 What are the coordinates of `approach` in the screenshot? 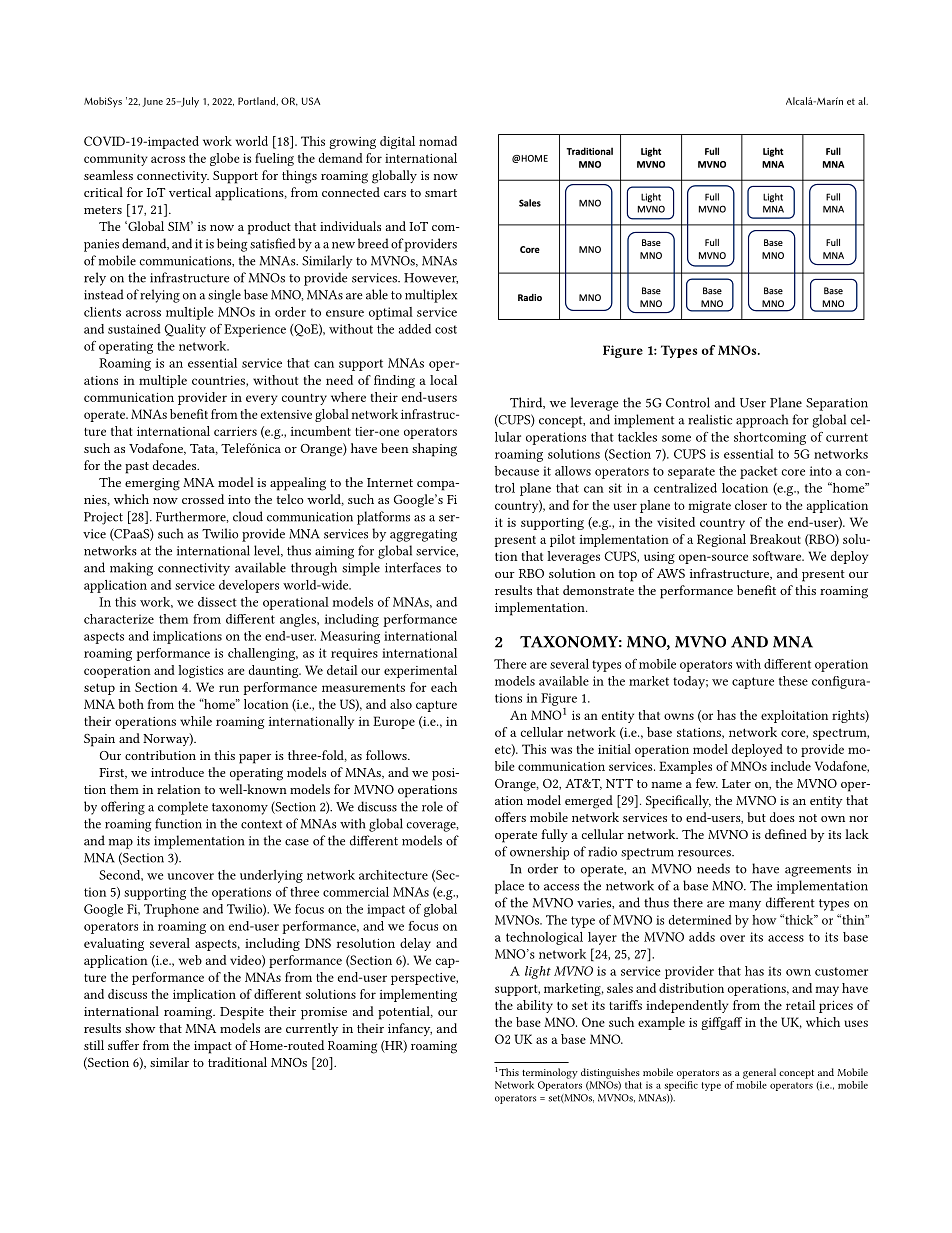 It's located at (762, 421).
